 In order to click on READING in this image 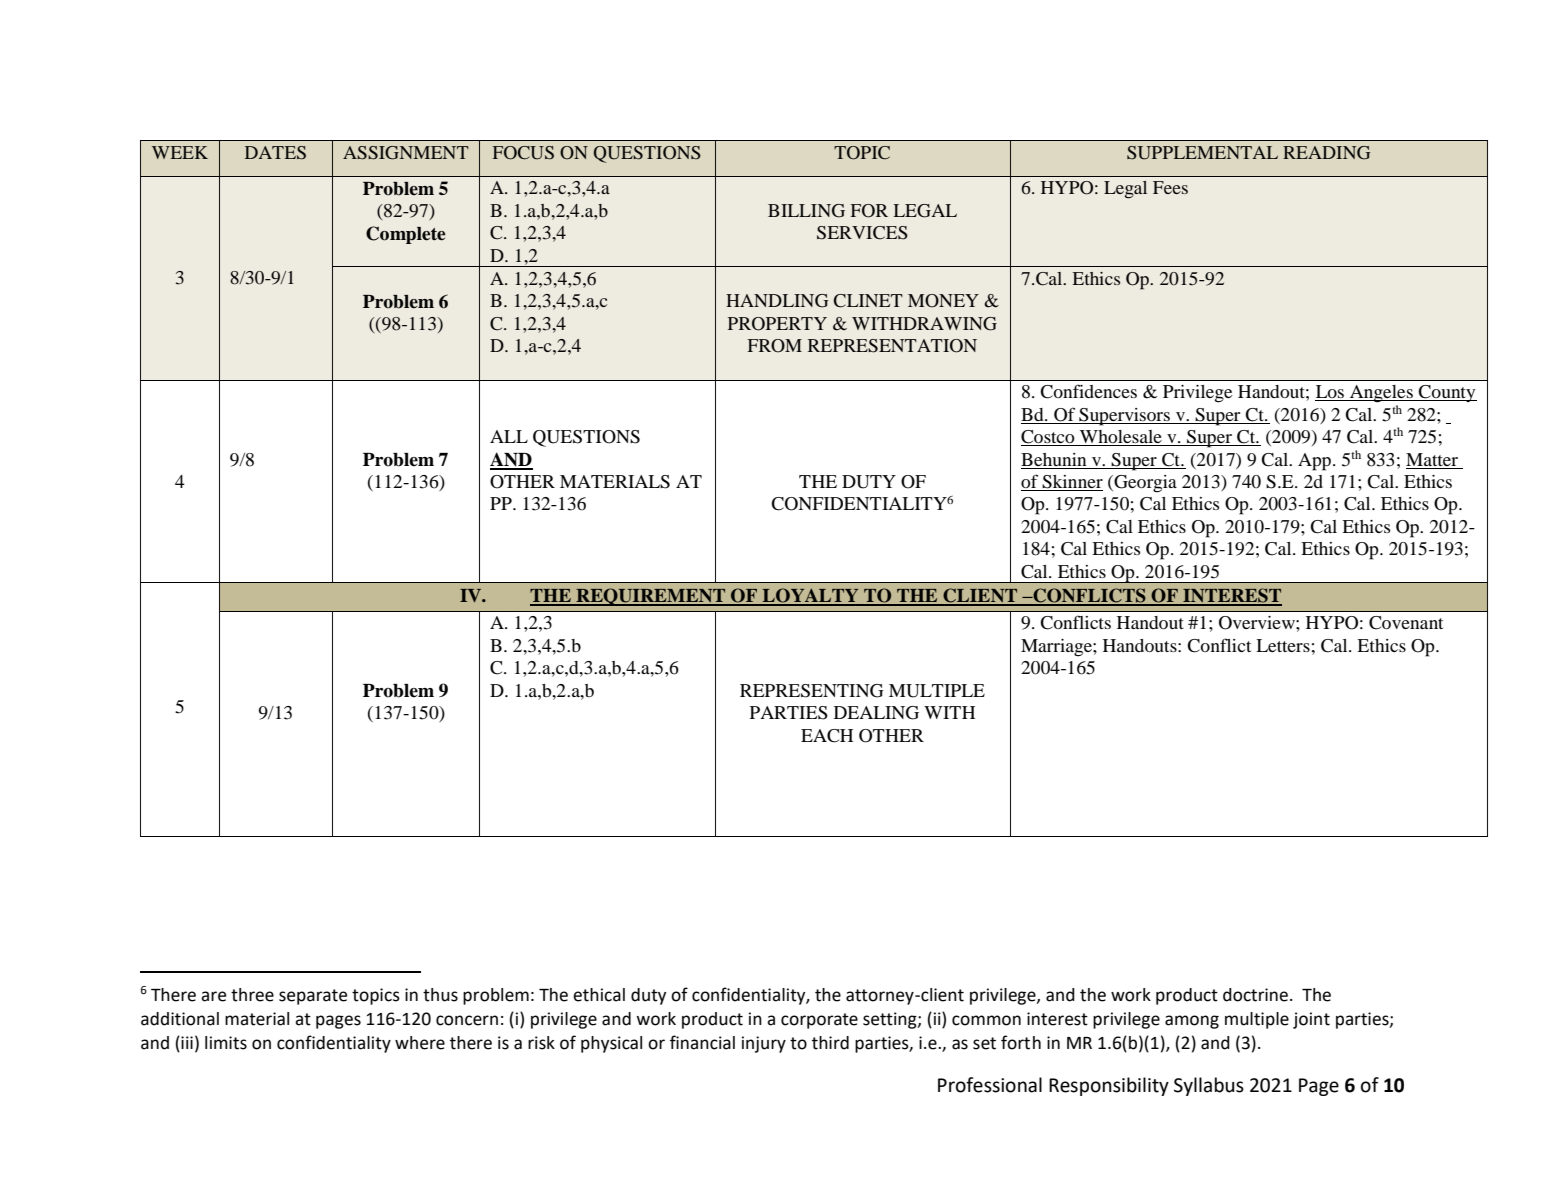, I will do `click(1326, 153)`.
